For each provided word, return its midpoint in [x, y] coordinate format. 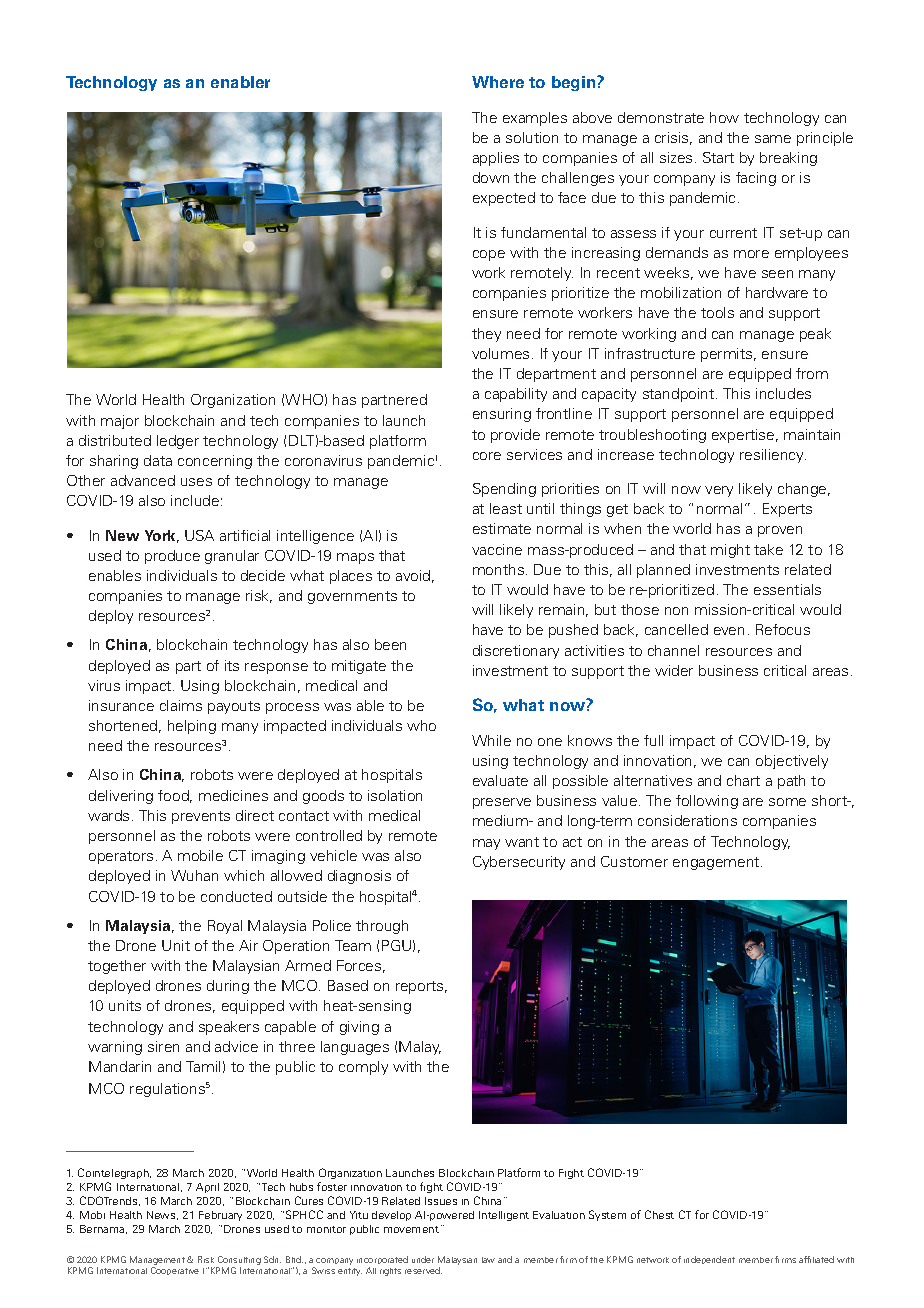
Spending [504, 490]
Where [498, 82]
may [486, 844]
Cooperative [175, 1271]
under [423, 1259]
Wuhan [194, 875]
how [724, 117]
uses [196, 482]
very [719, 491]
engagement [717, 863]
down [491, 177]
